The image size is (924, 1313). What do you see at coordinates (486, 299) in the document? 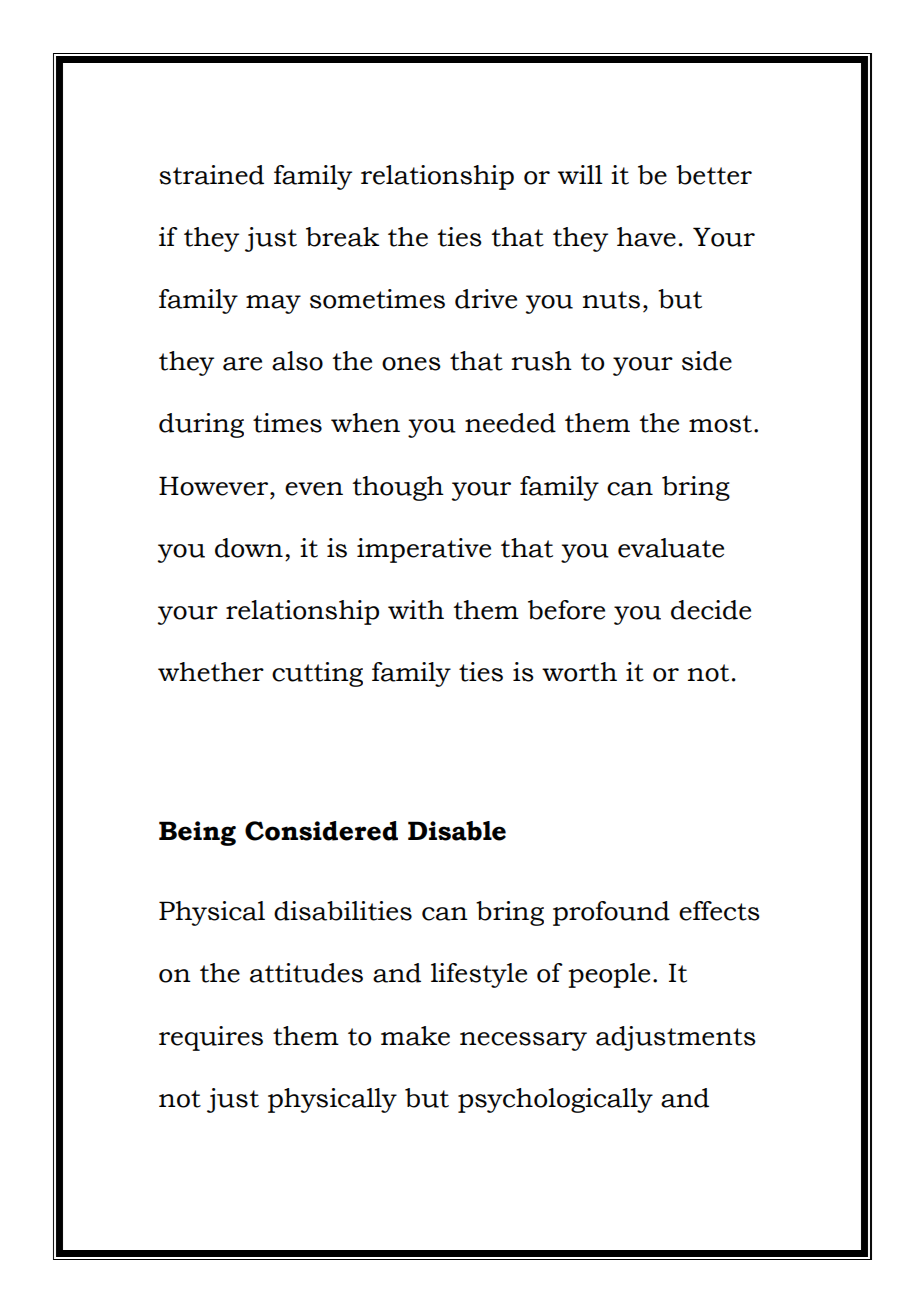
I see `drive` at bounding box center [486, 299].
